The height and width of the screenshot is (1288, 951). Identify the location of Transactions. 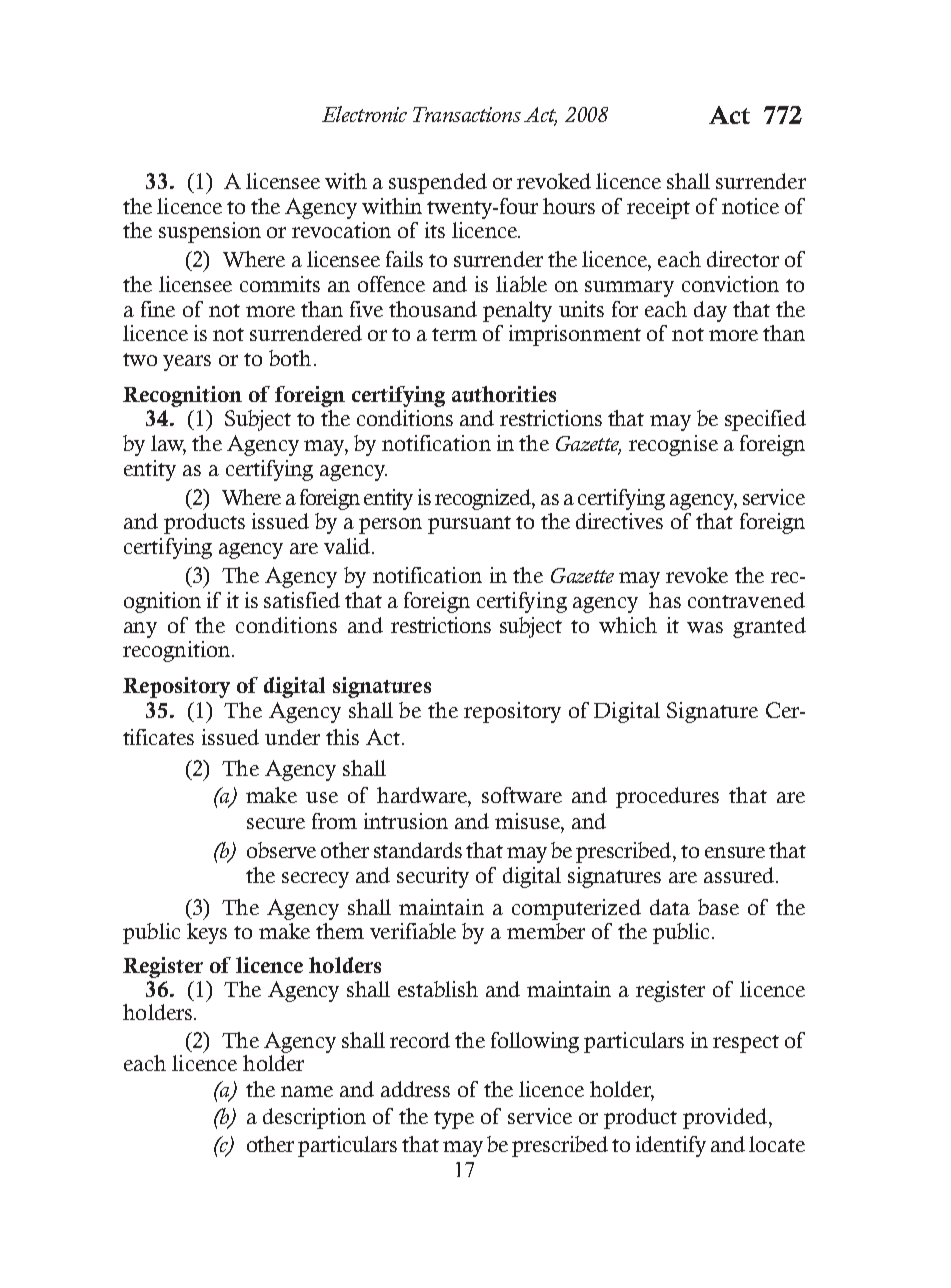
(467, 114).
